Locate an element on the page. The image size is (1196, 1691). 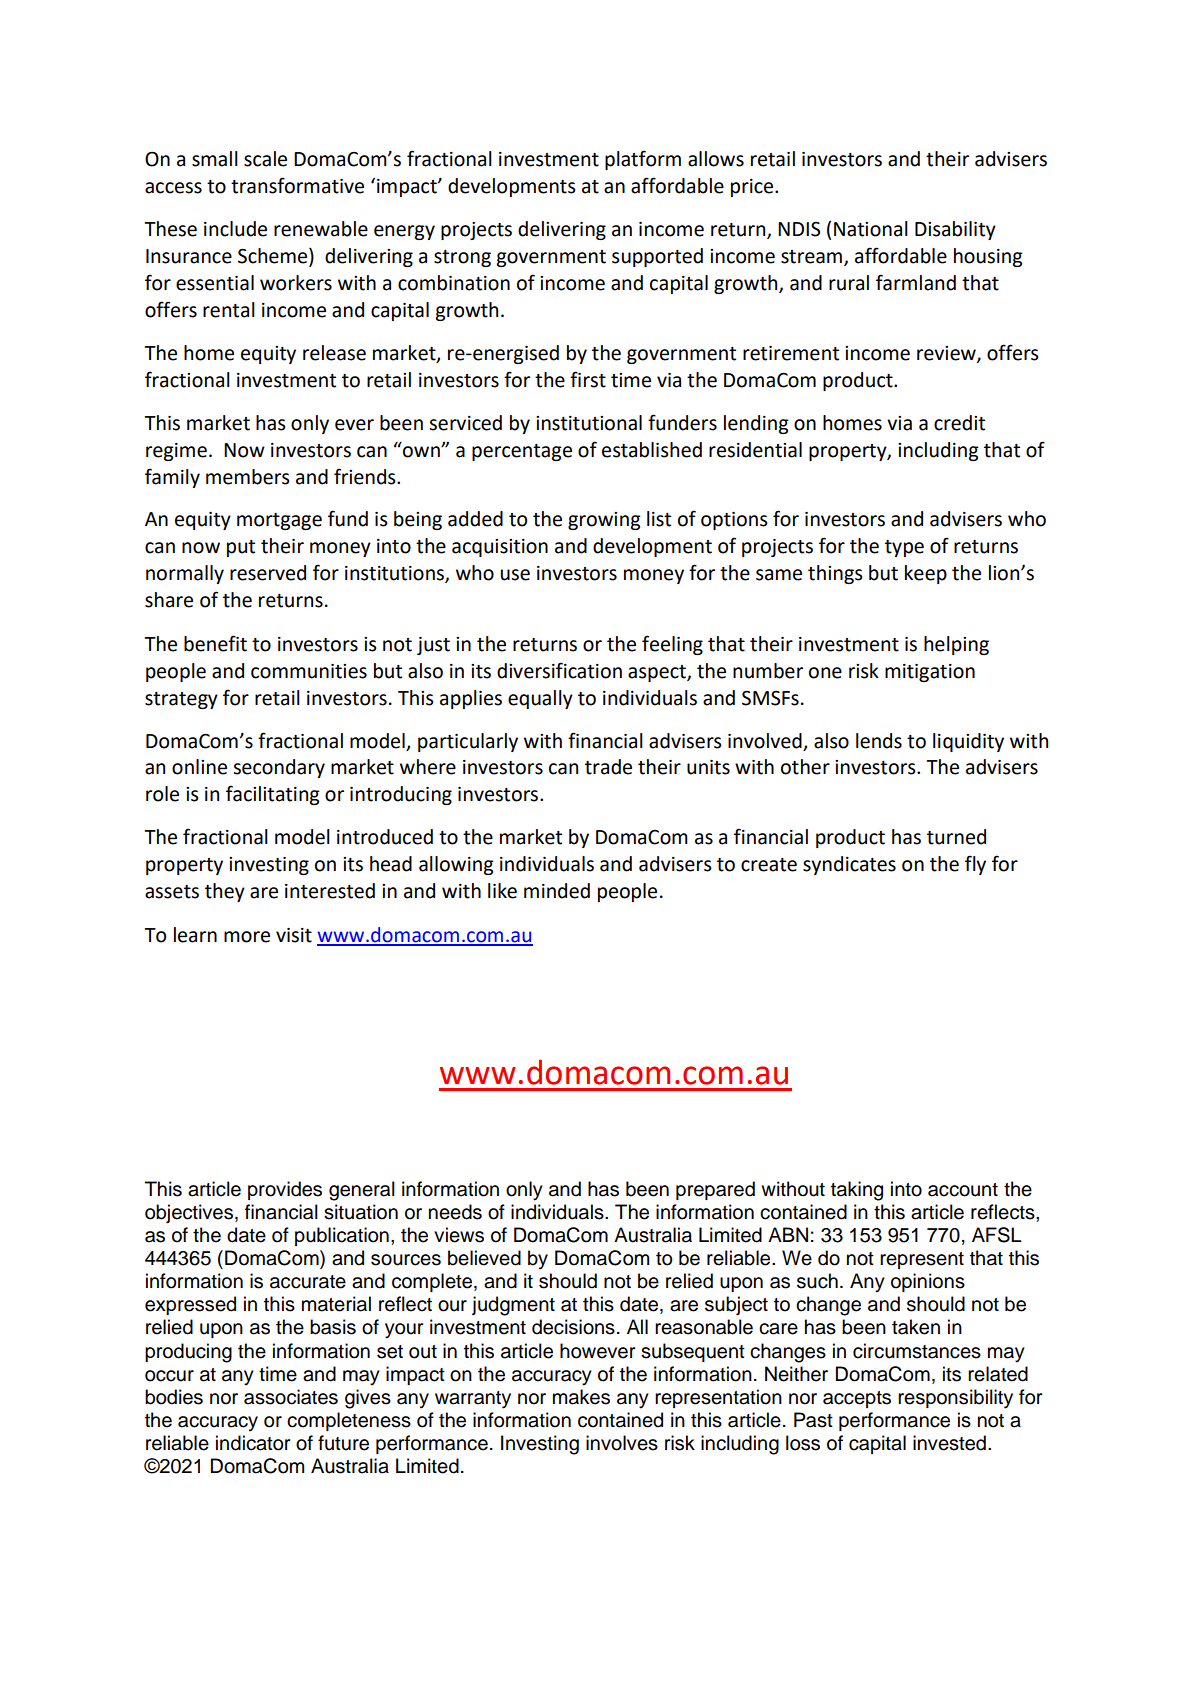
accepts is located at coordinates (857, 1399).
